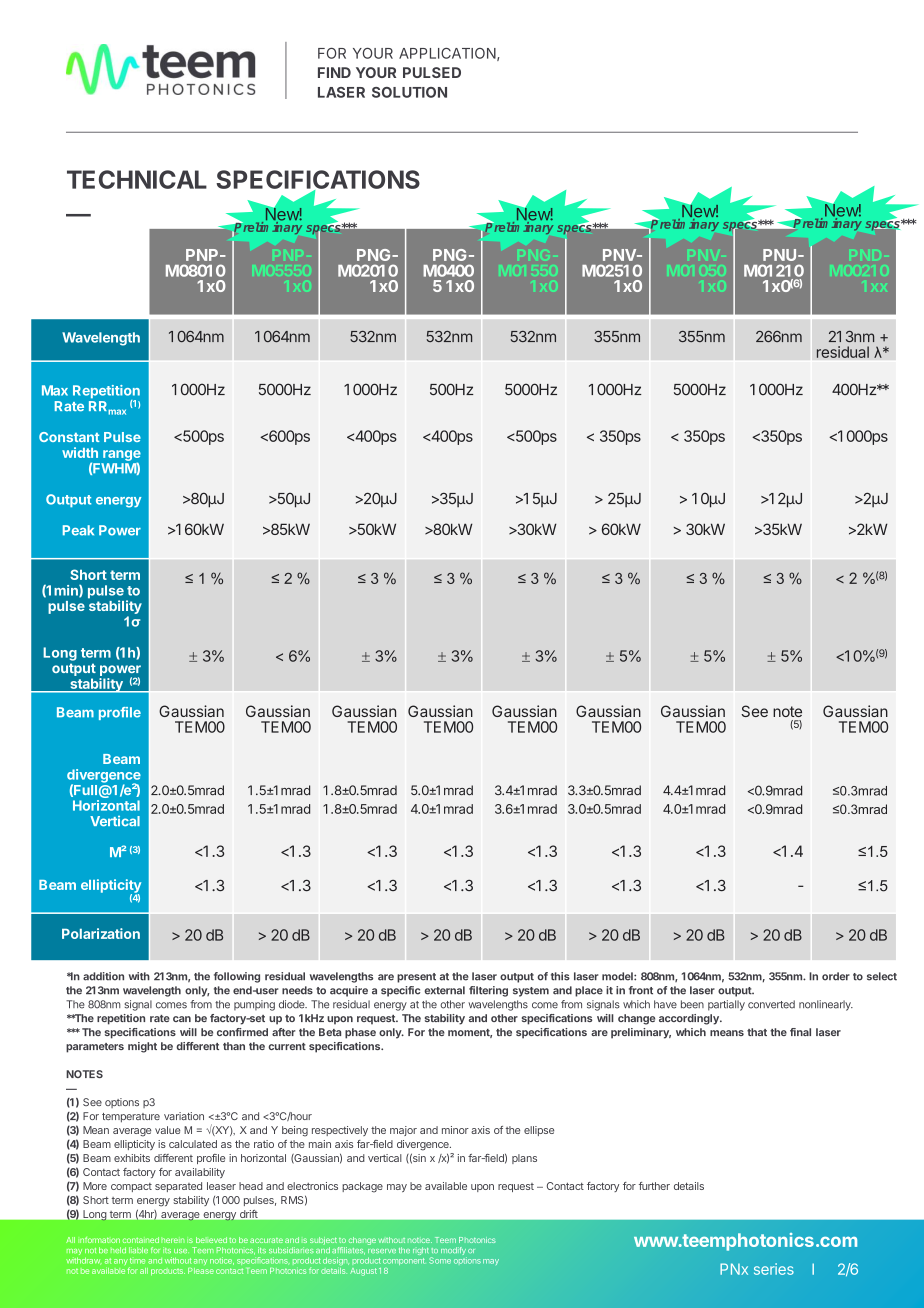 This page has height=1308, width=924. Describe the element at coordinates (172, 1240) in the page. I see `herein` at that location.
